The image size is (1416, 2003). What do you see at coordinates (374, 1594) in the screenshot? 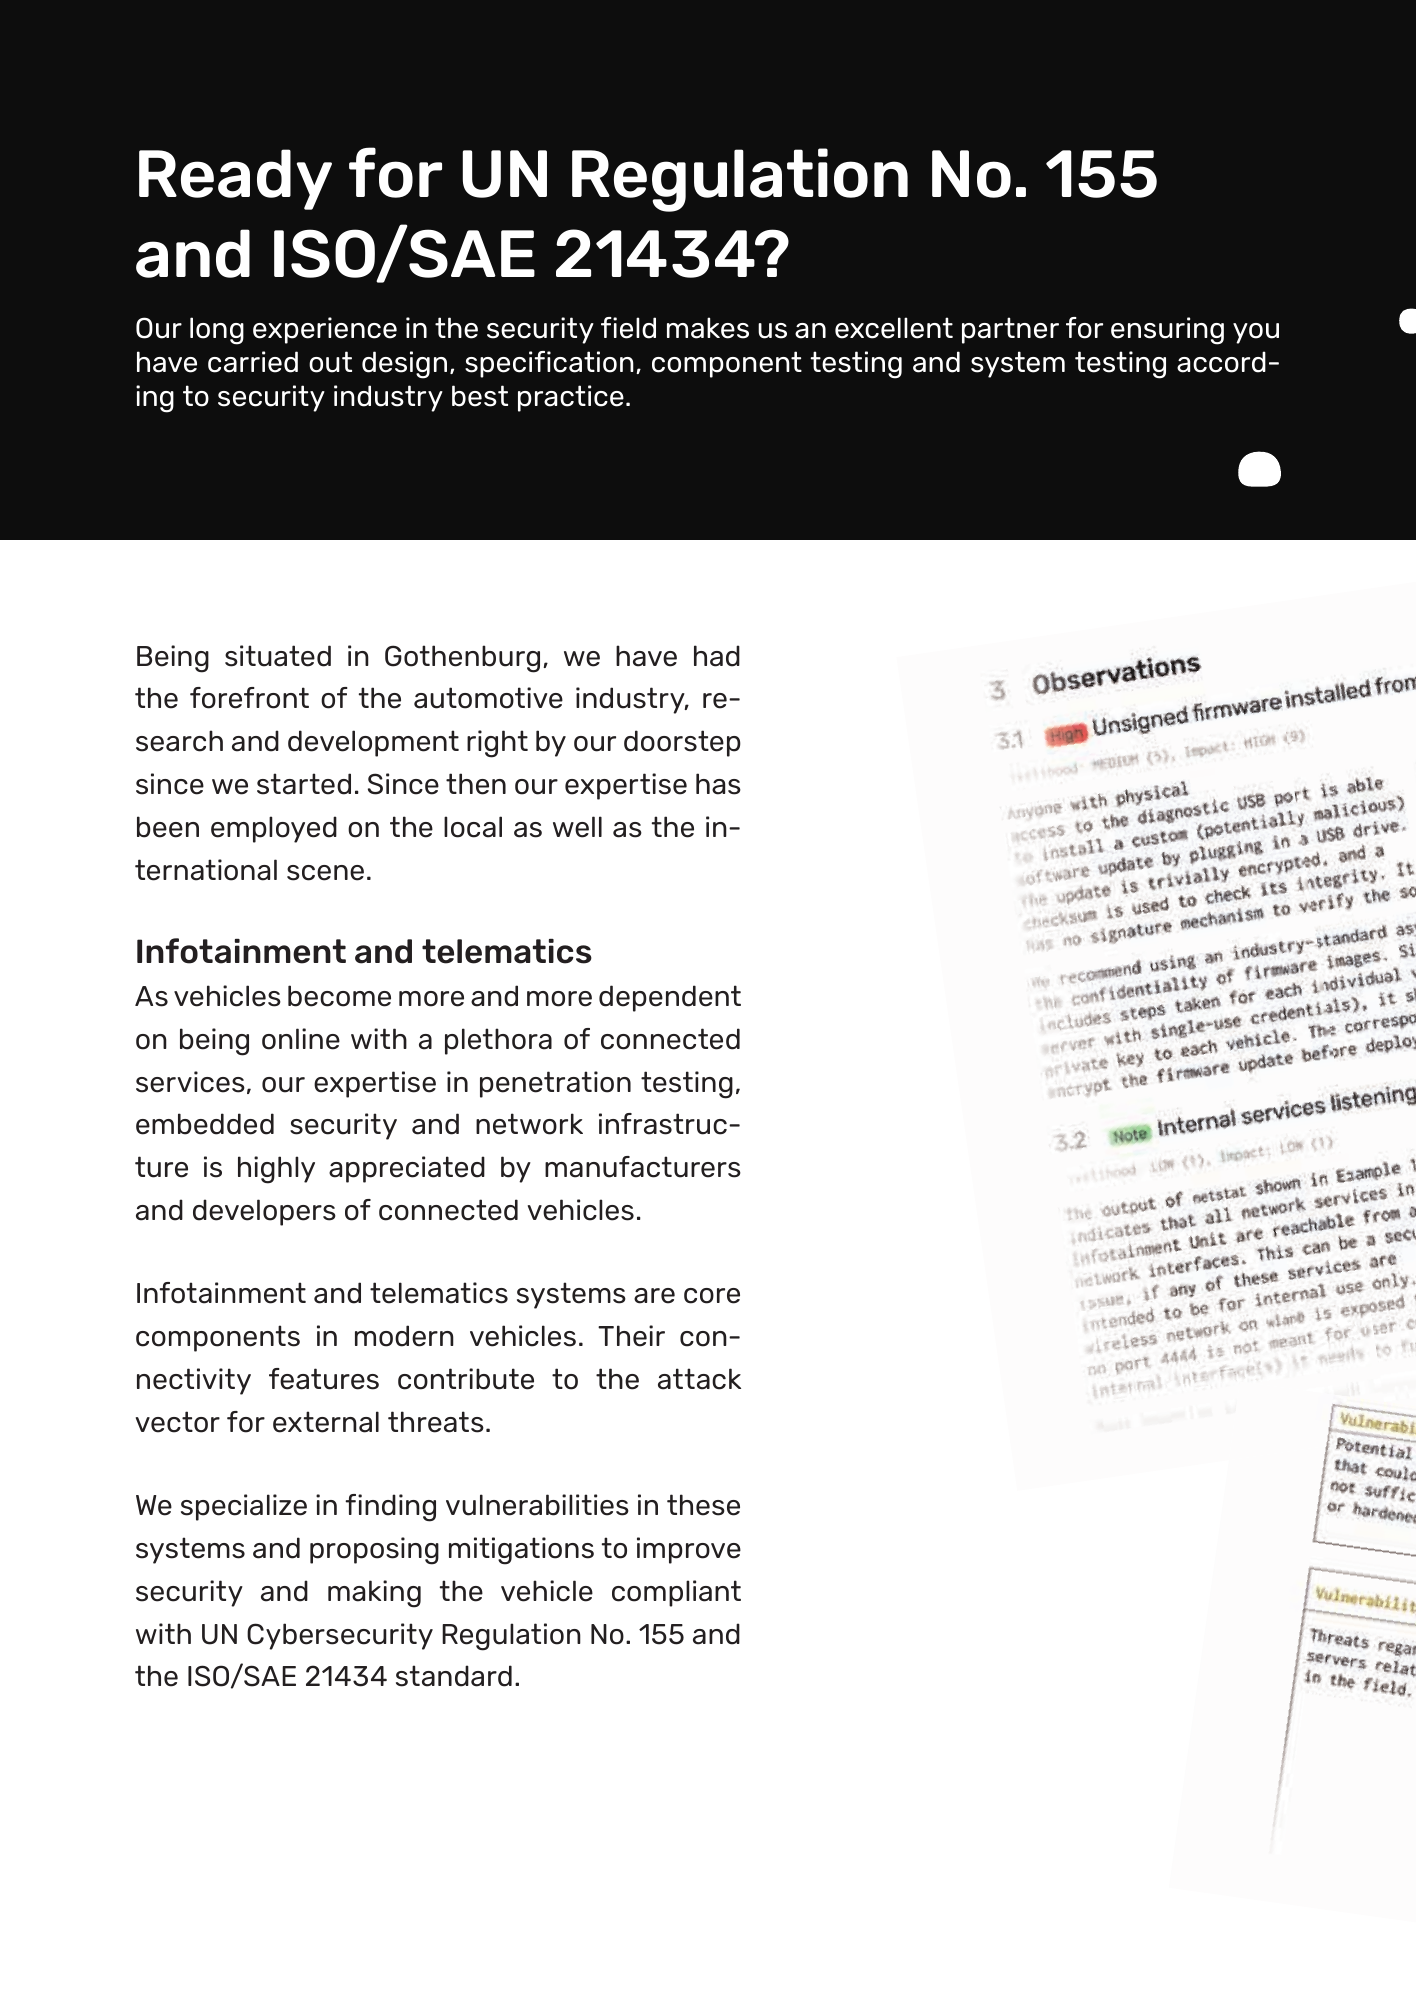
I see `making` at bounding box center [374, 1594].
